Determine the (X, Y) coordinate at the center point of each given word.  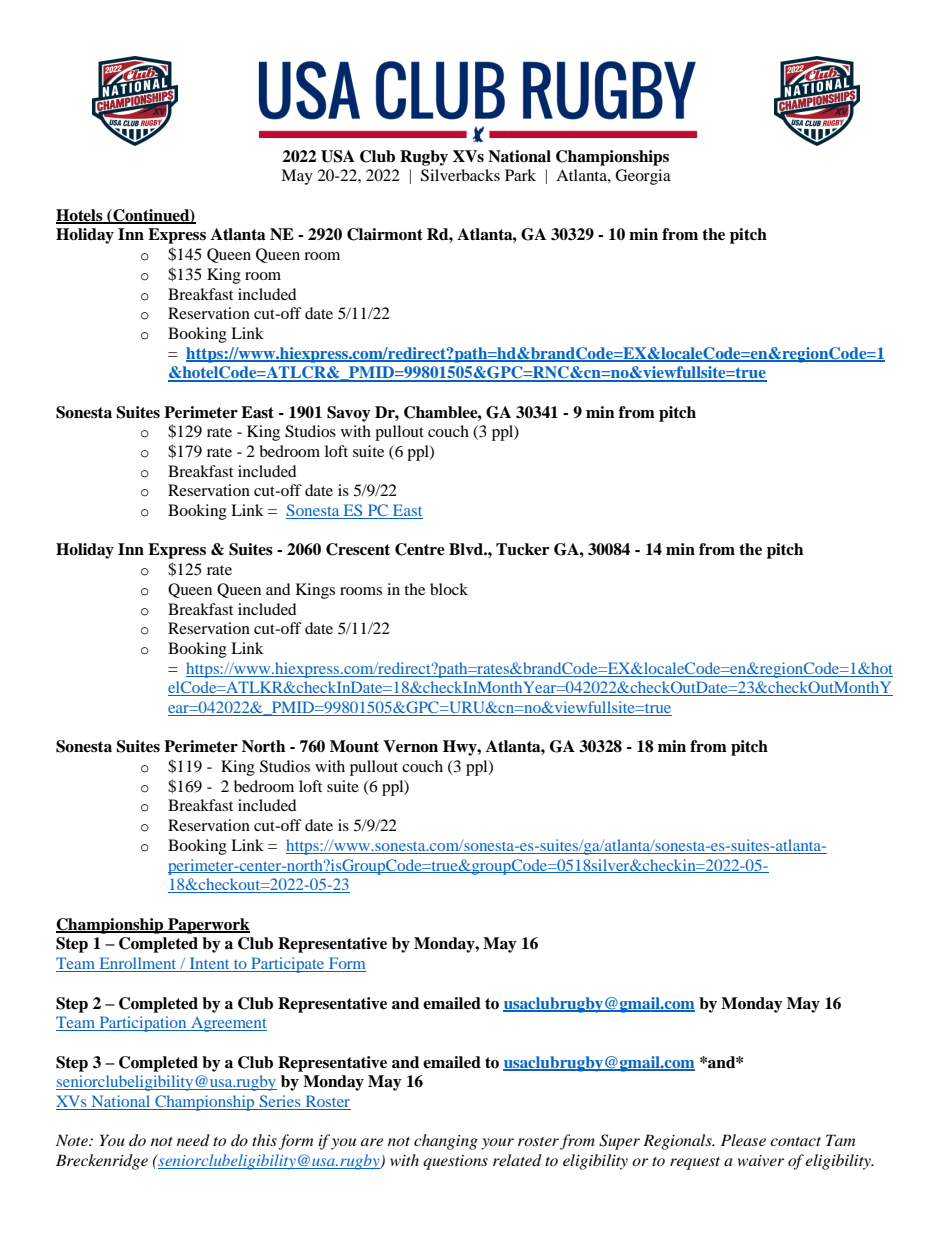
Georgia (643, 177)
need (193, 1140)
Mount (354, 746)
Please (743, 1140)
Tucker (522, 549)
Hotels (80, 216)
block (449, 589)
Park (520, 175)
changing (446, 1142)
